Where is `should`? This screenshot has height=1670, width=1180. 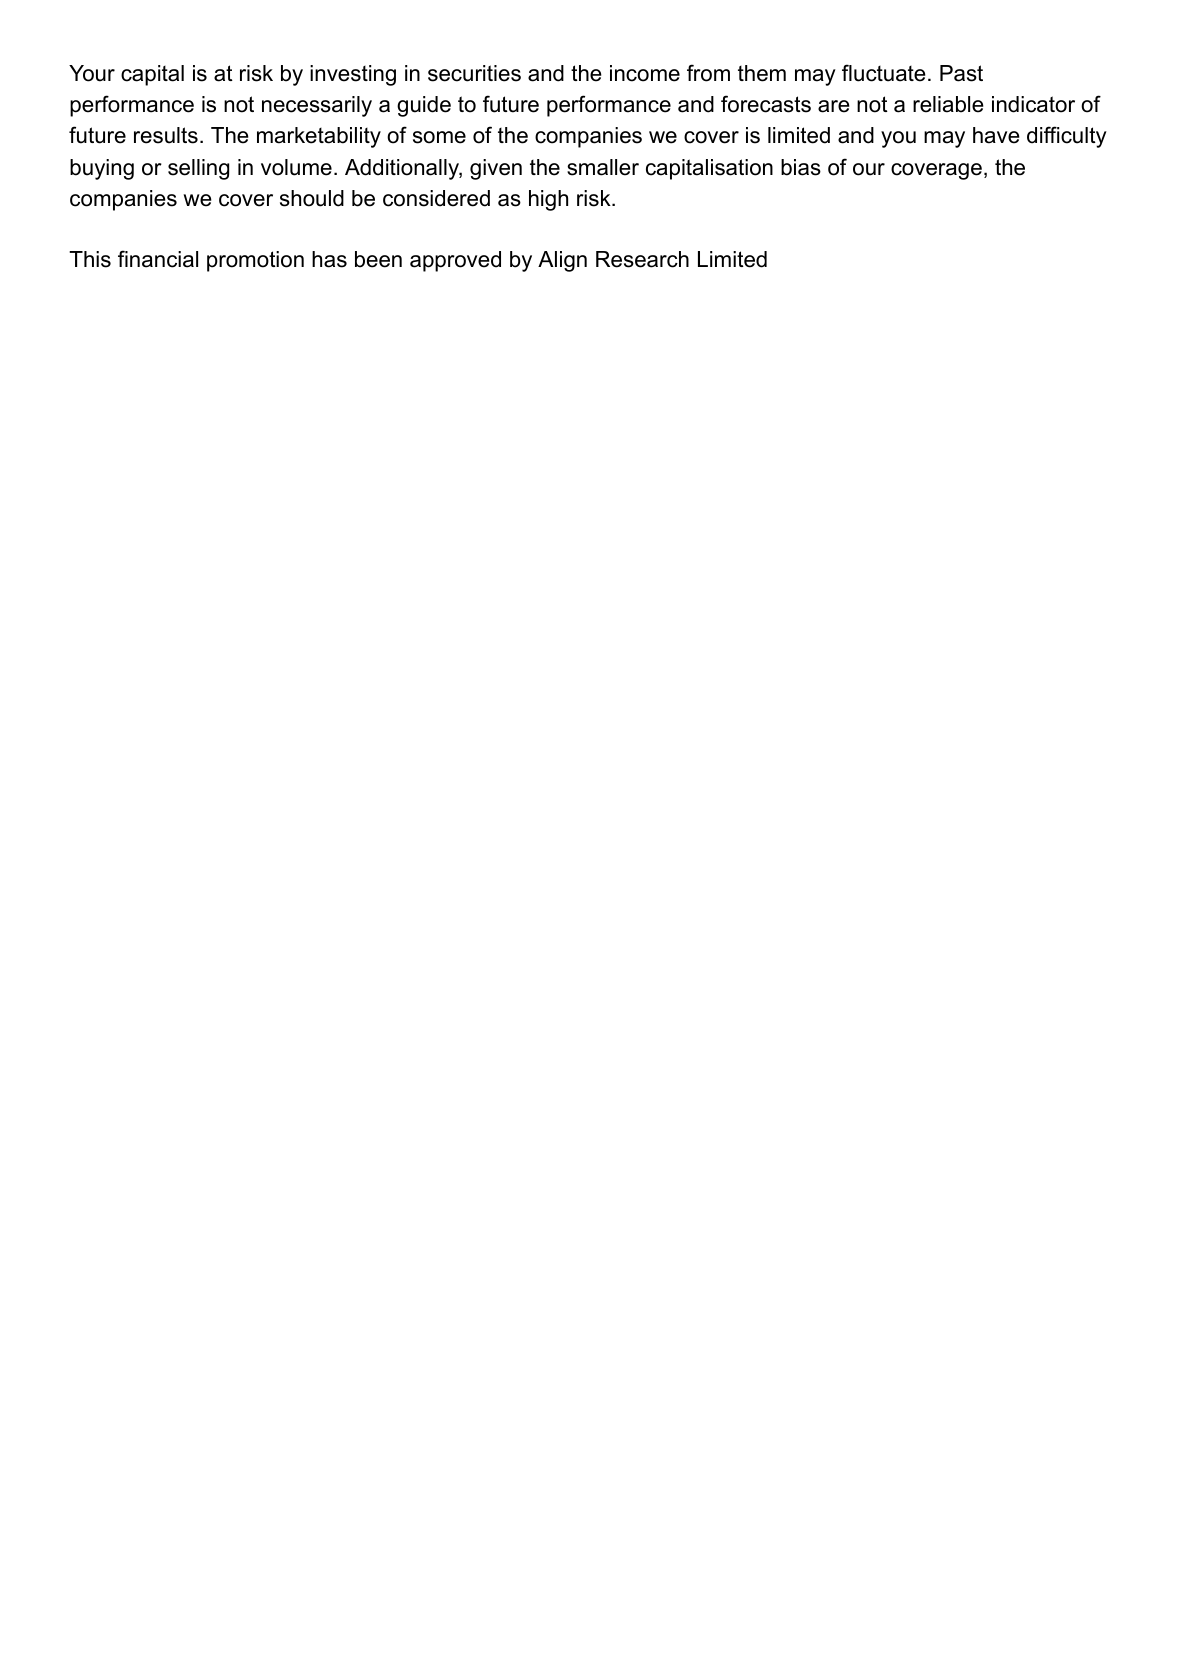
should is located at coordinates (312, 198).
